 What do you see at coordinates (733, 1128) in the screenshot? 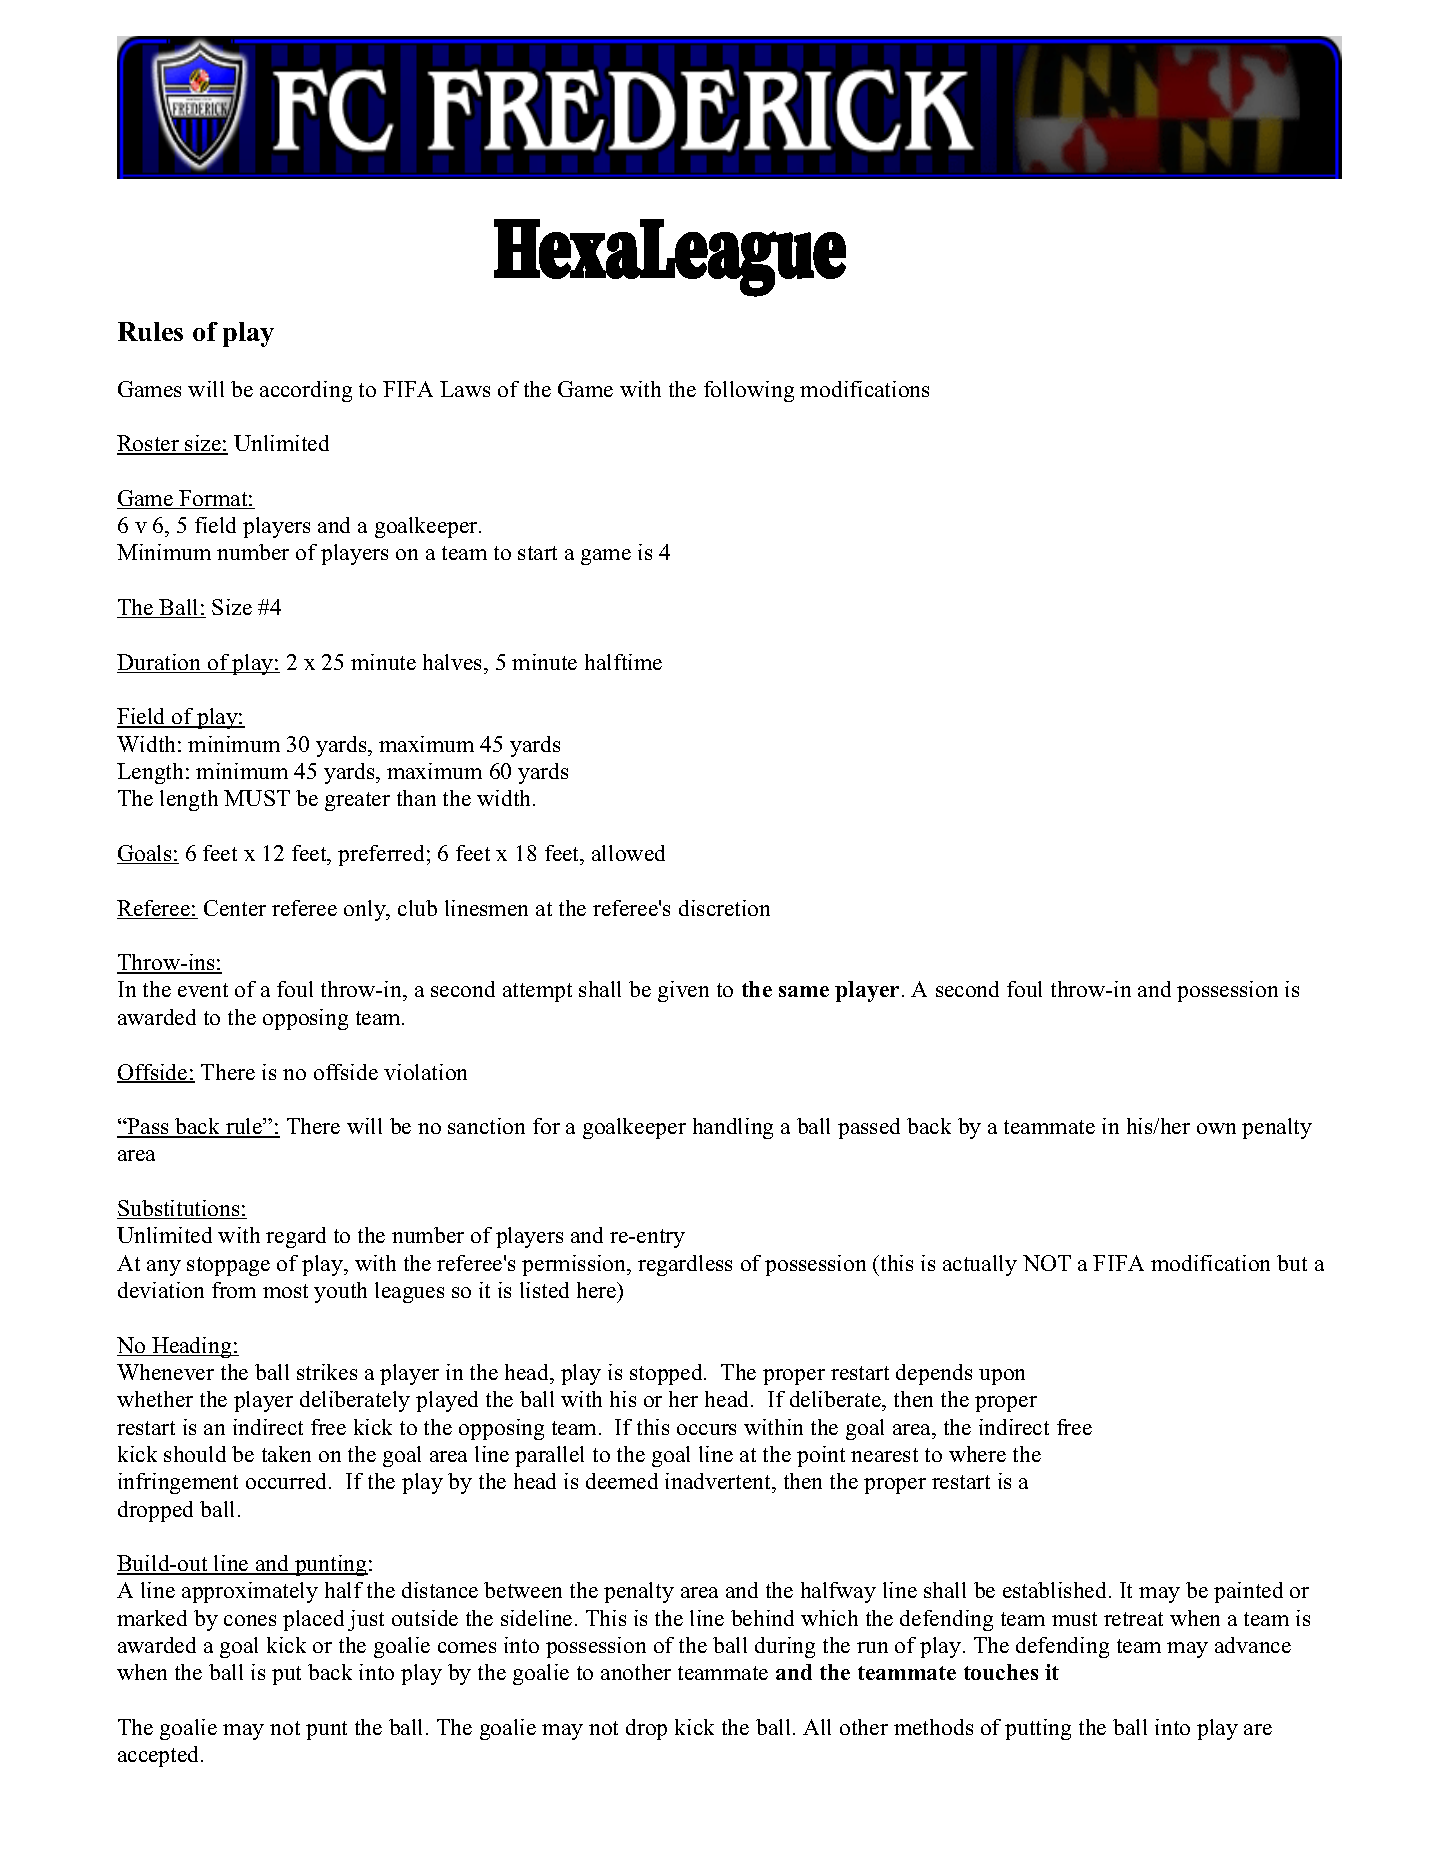
I see `handling` at bounding box center [733, 1128].
